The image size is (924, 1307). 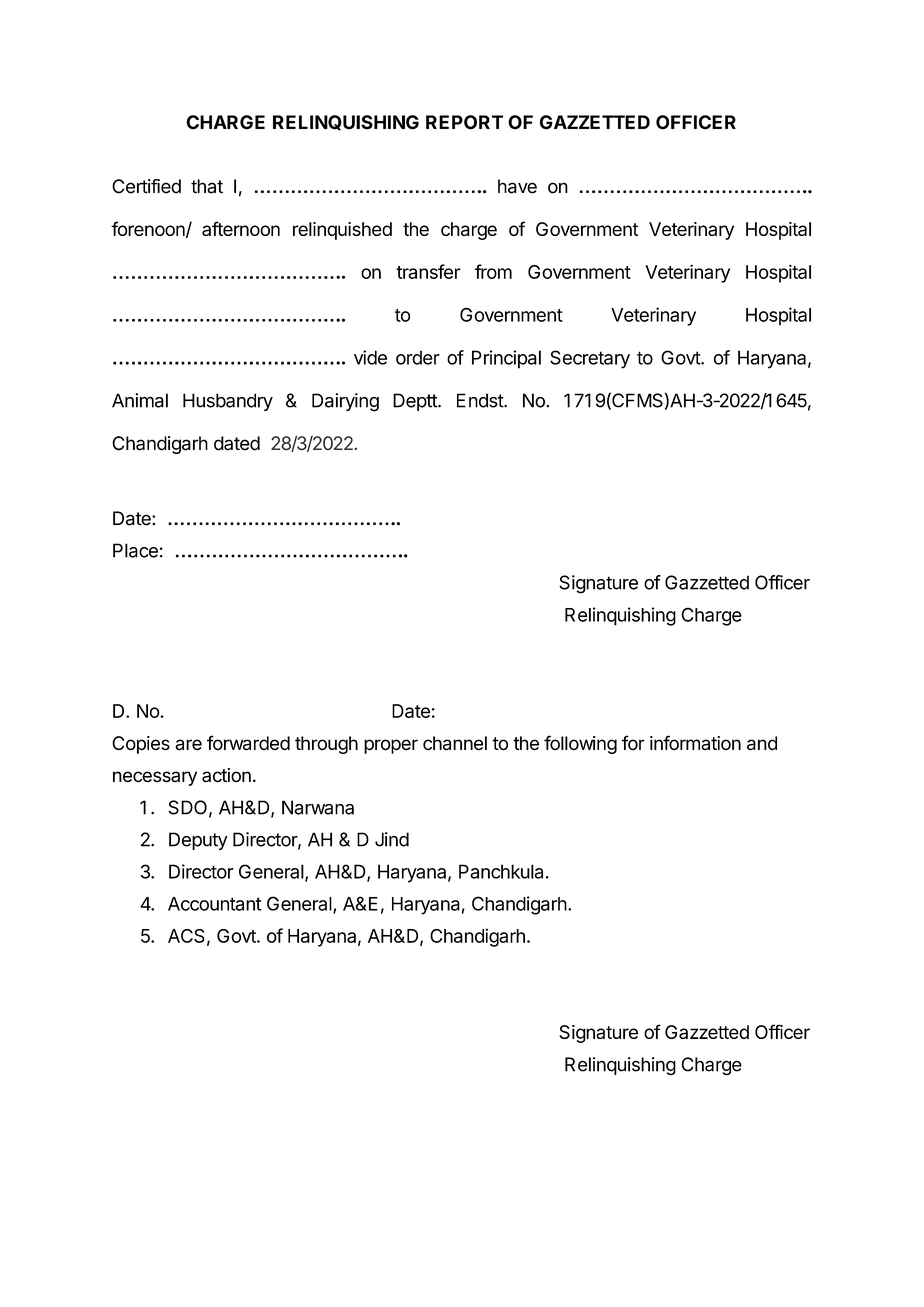 What do you see at coordinates (418, 357) in the document?
I see `order` at bounding box center [418, 357].
